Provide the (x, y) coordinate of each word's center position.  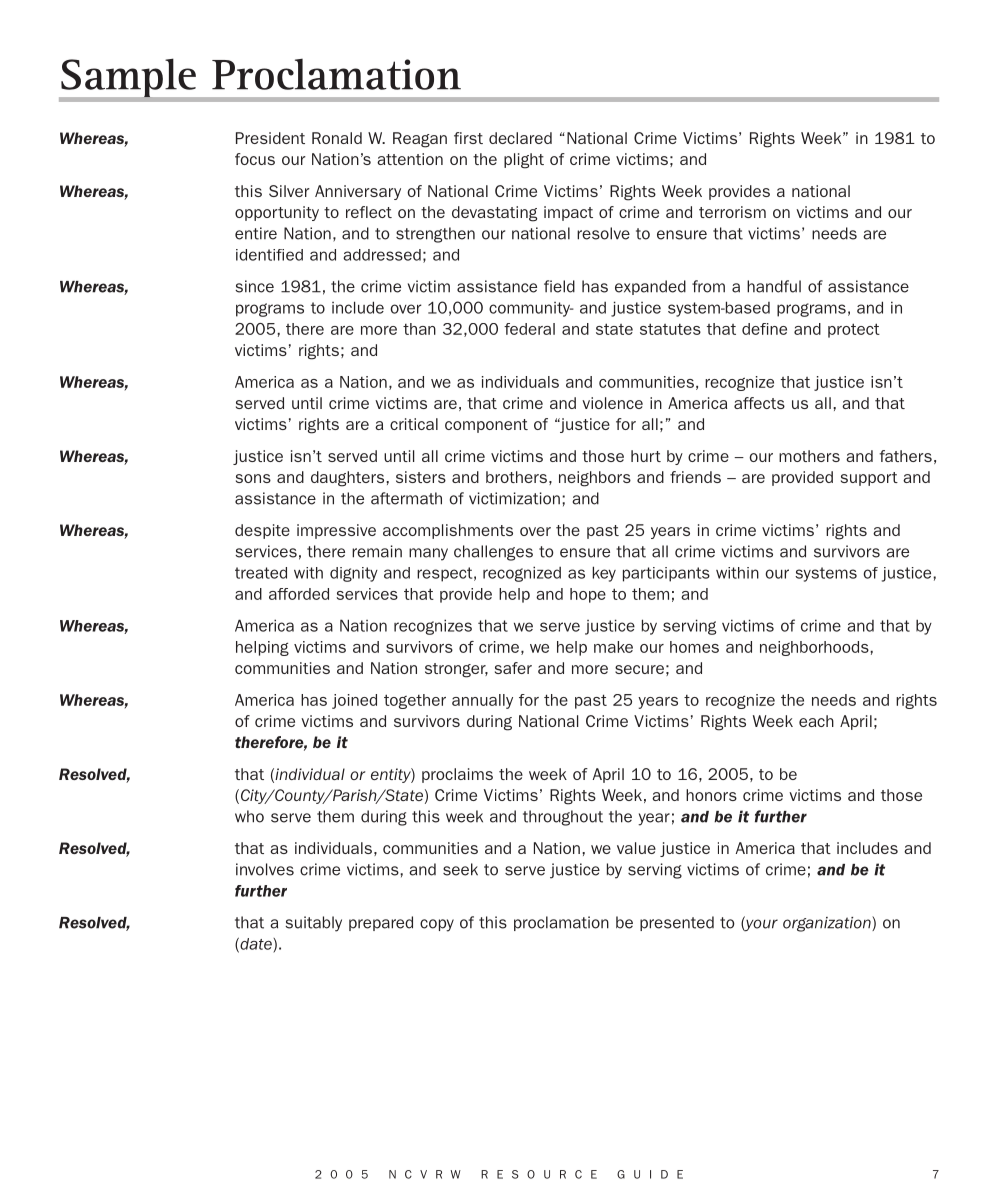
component (486, 426)
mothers (809, 456)
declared (520, 138)
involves (265, 869)
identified (269, 255)
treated (261, 573)
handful (774, 286)
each (816, 721)
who (249, 816)
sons (253, 478)
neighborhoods (815, 648)
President (270, 138)
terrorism (732, 212)
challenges (493, 553)
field (559, 286)
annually (482, 701)
